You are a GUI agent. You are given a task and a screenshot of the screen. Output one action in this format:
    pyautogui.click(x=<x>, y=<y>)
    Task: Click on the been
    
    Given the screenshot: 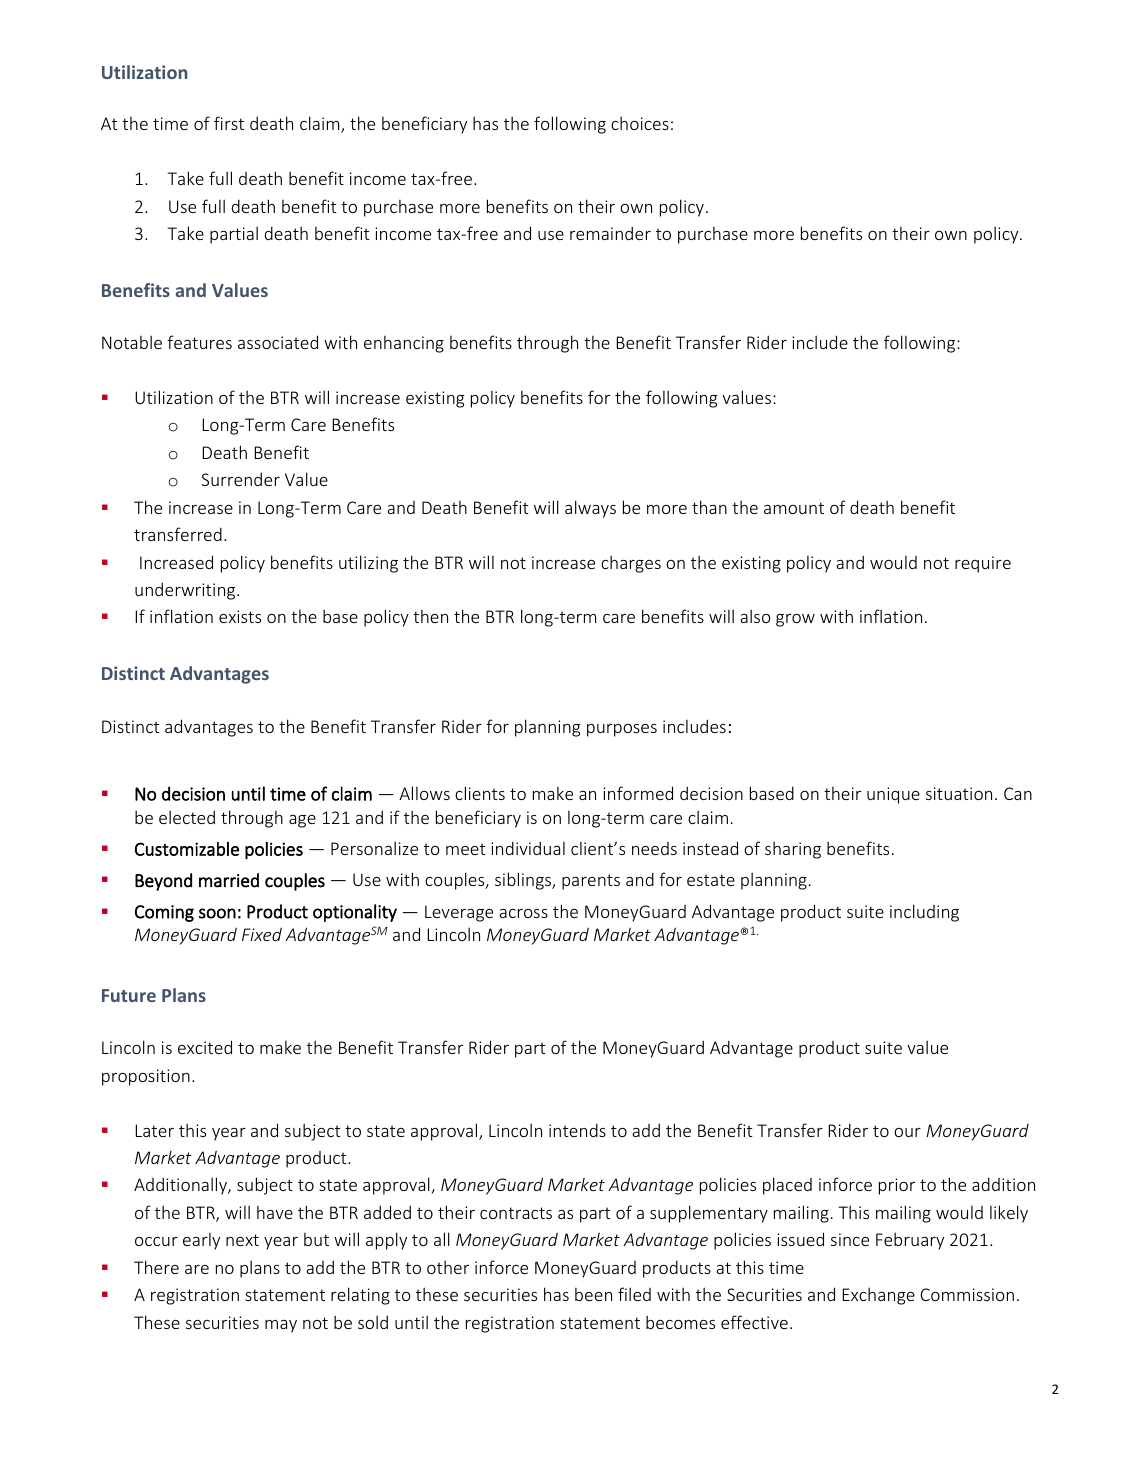 What is the action you would take?
    pyautogui.click(x=593, y=1294)
